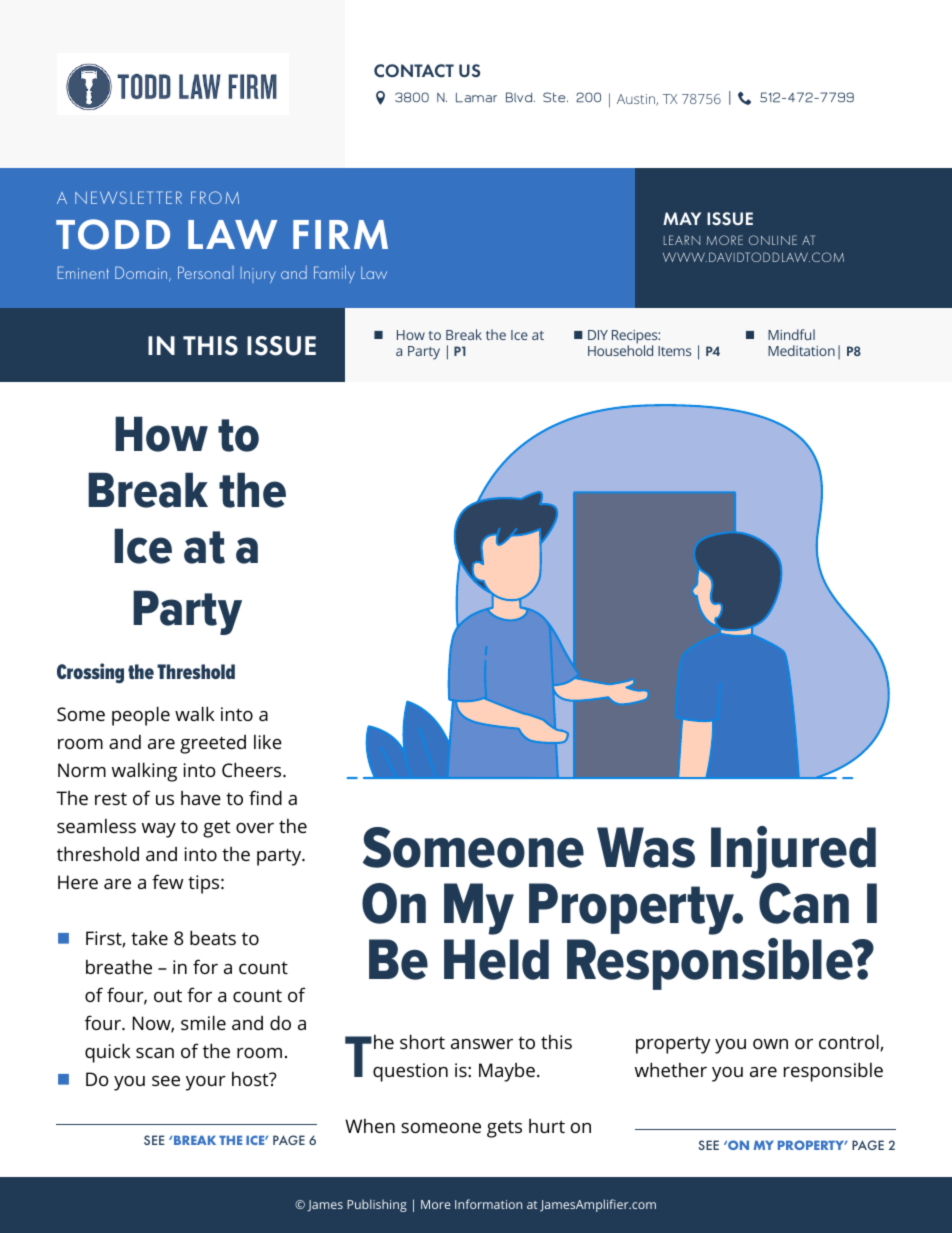 This screenshot has height=1233, width=952. I want to click on Information, so click(488, 1204).
